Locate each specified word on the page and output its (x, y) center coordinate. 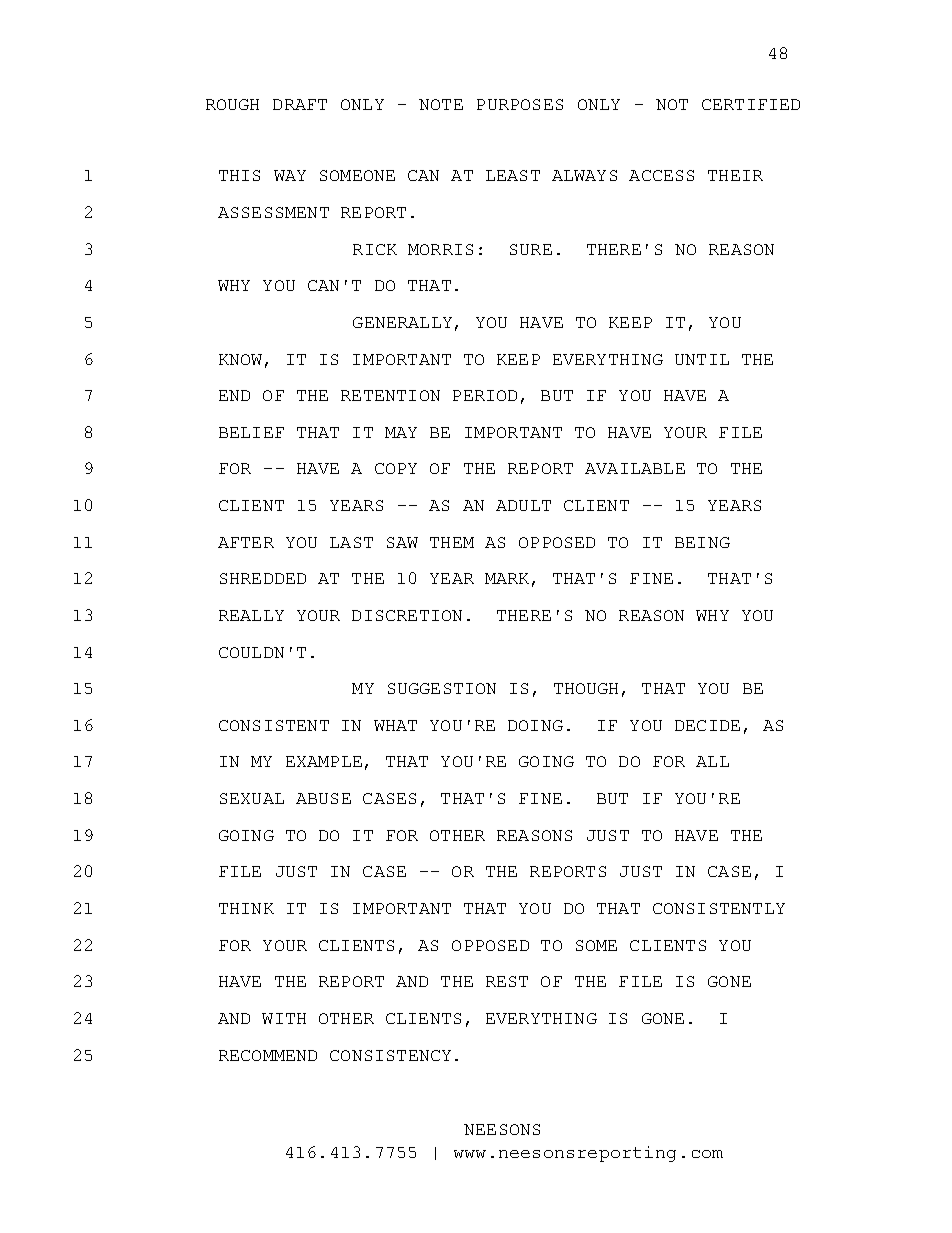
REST (507, 981)
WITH (284, 1018)
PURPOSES (520, 104)
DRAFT (300, 104)
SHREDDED (263, 578)
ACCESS (661, 175)
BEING (702, 542)
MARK (507, 578)
